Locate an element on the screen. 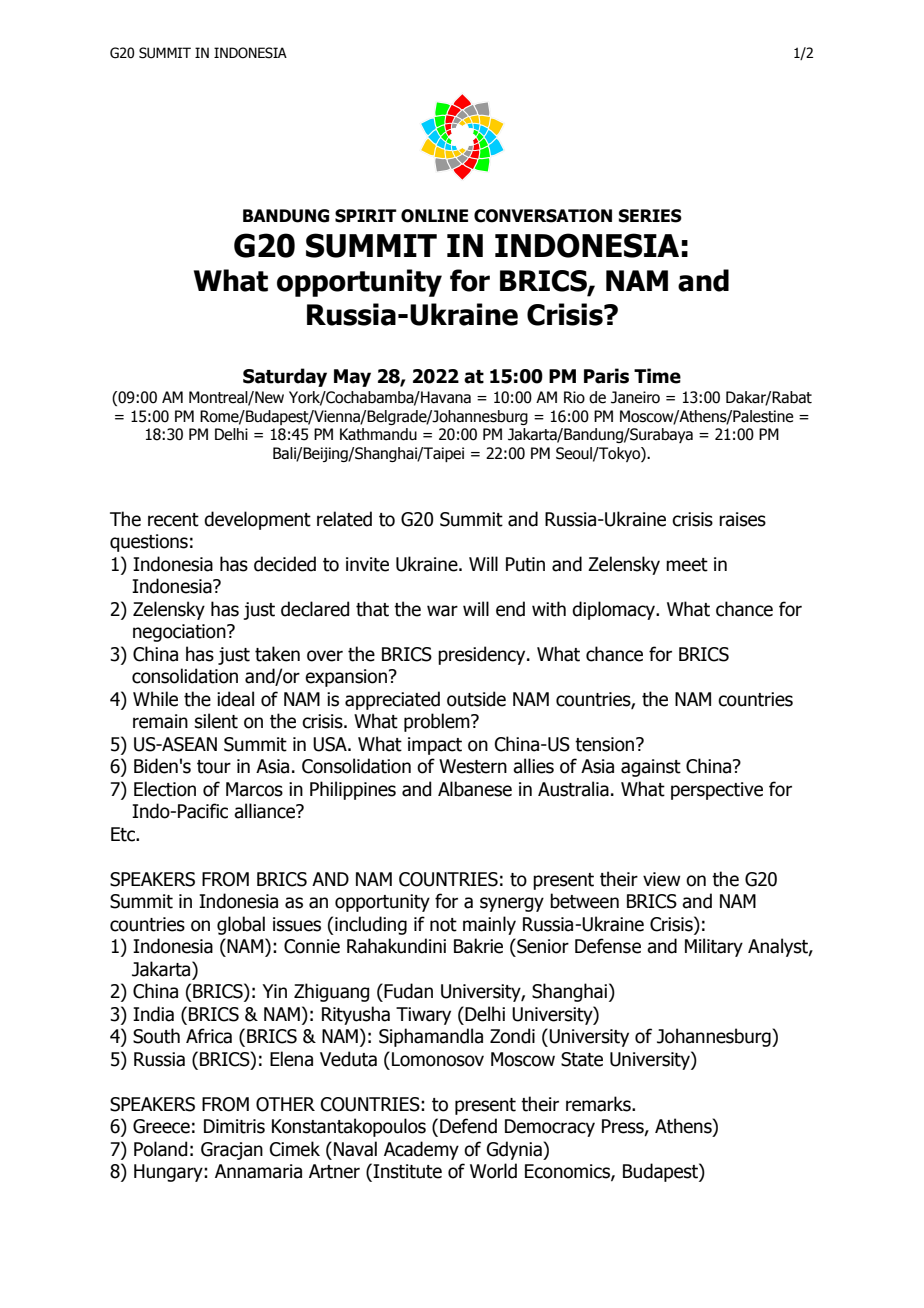 The image size is (924, 1308). Academy is located at coordinates (421, 1150).
